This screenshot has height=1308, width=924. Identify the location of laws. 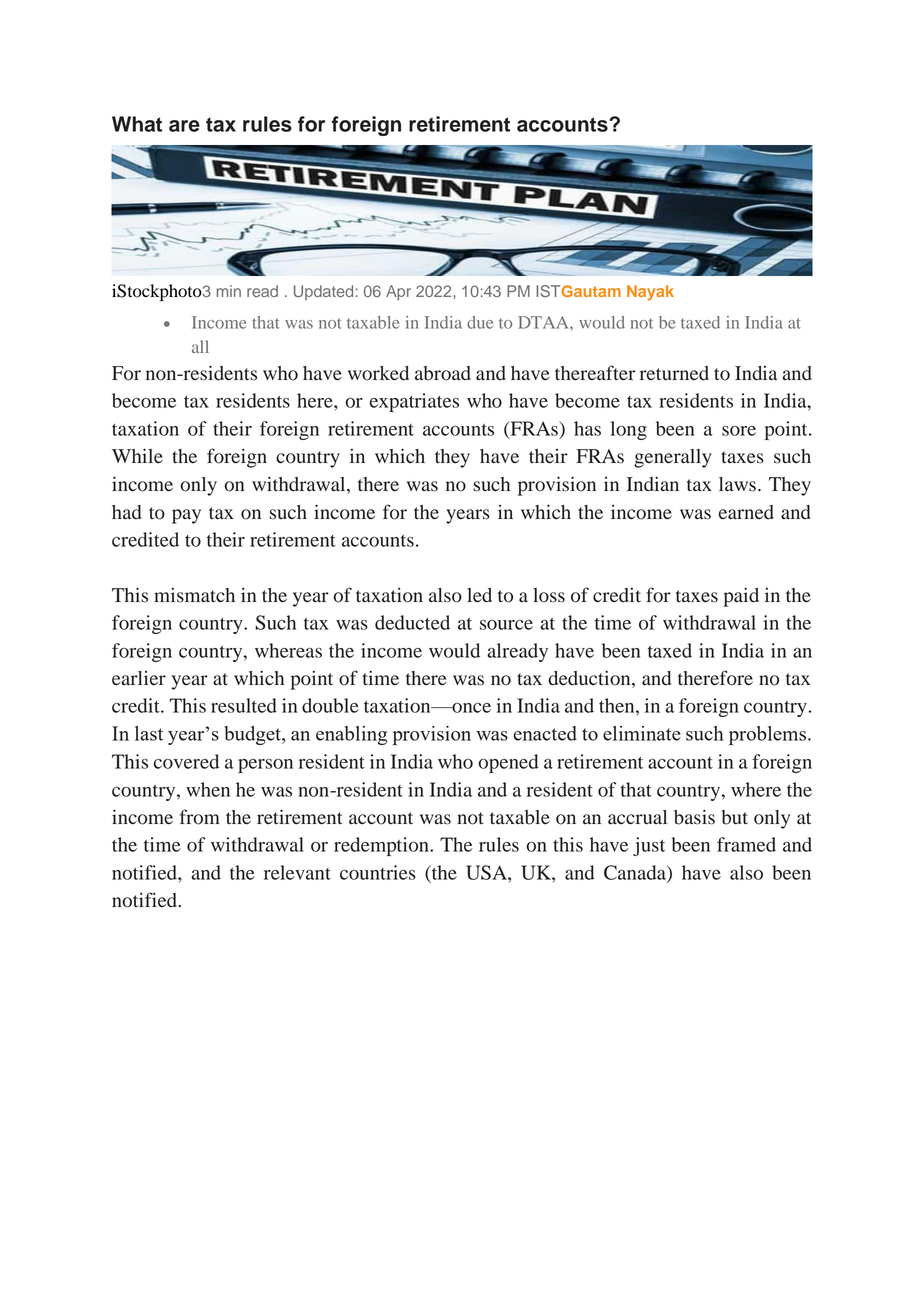
(737, 484).
